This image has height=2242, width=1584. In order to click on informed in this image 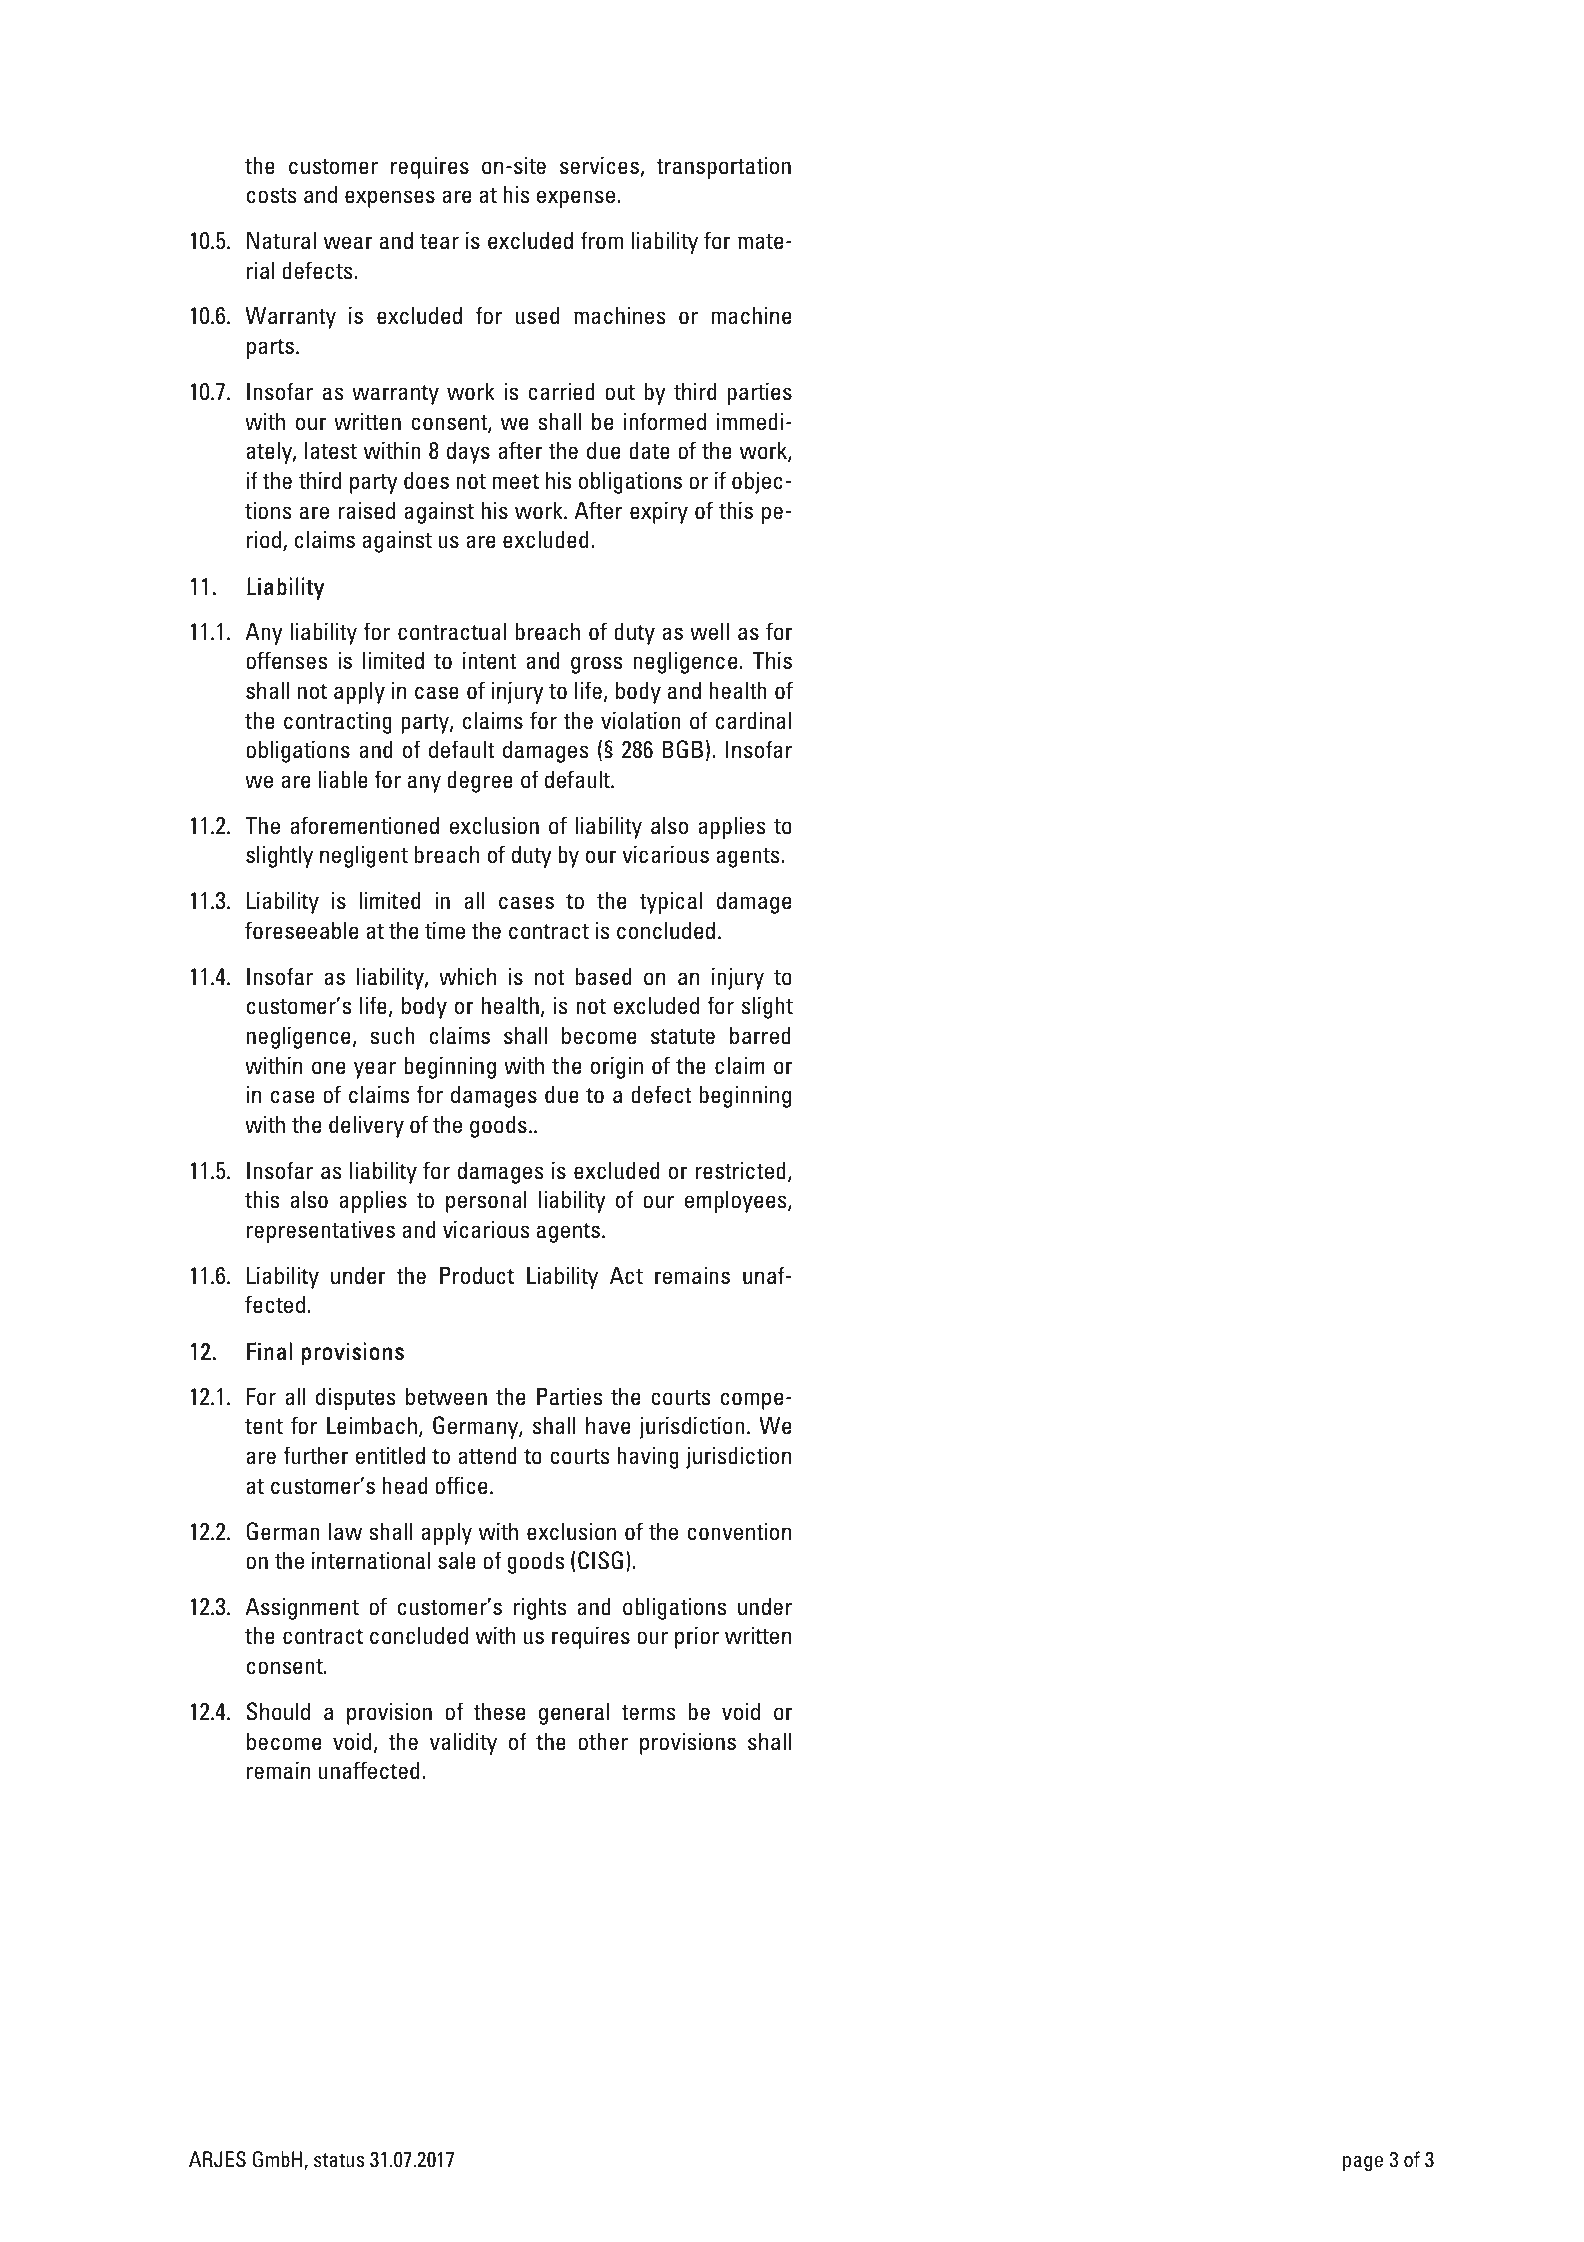, I will do `click(665, 421)`.
